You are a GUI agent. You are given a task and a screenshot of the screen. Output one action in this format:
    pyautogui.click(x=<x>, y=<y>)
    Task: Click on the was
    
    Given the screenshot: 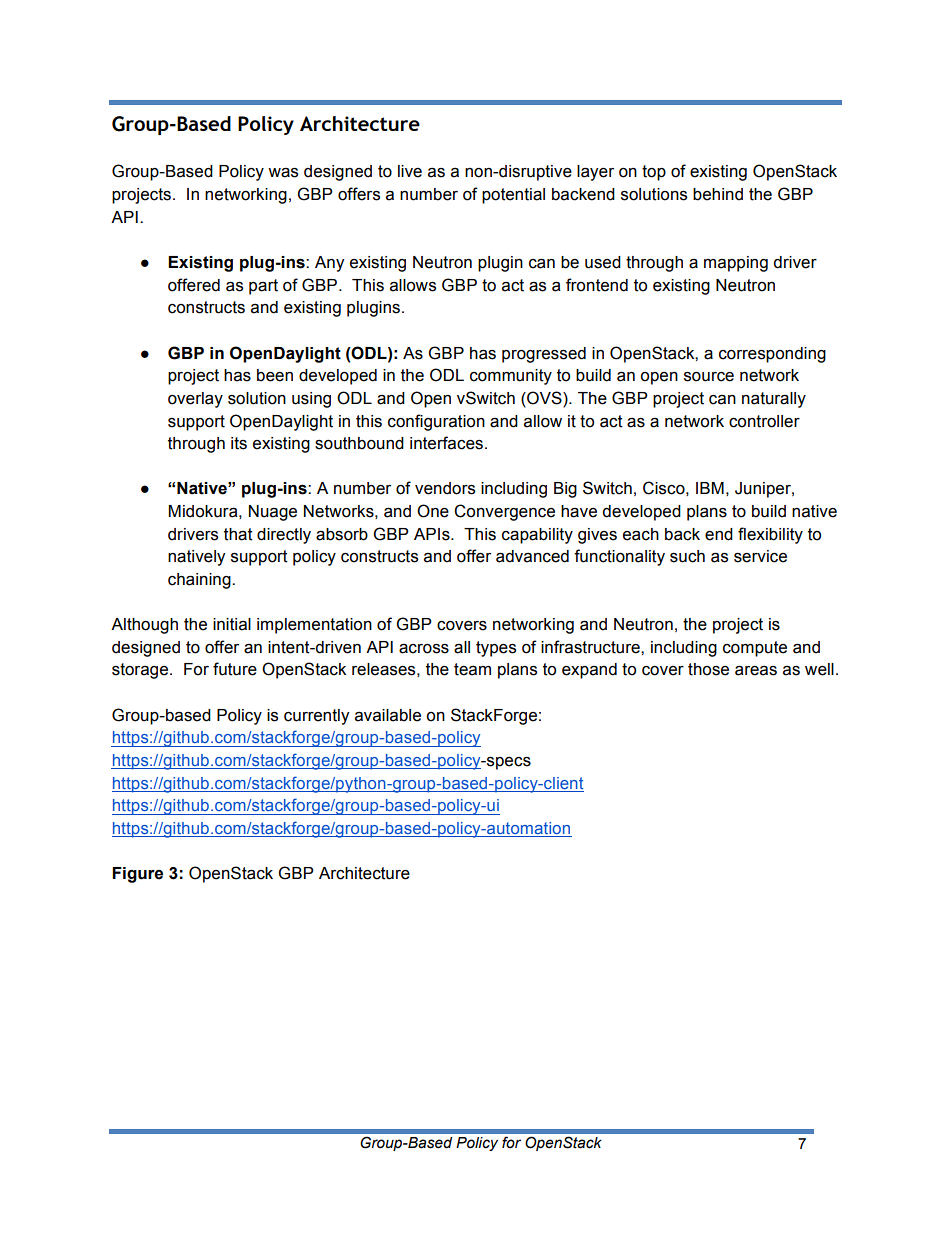 What is the action you would take?
    pyautogui.click(x=283, y=173)
